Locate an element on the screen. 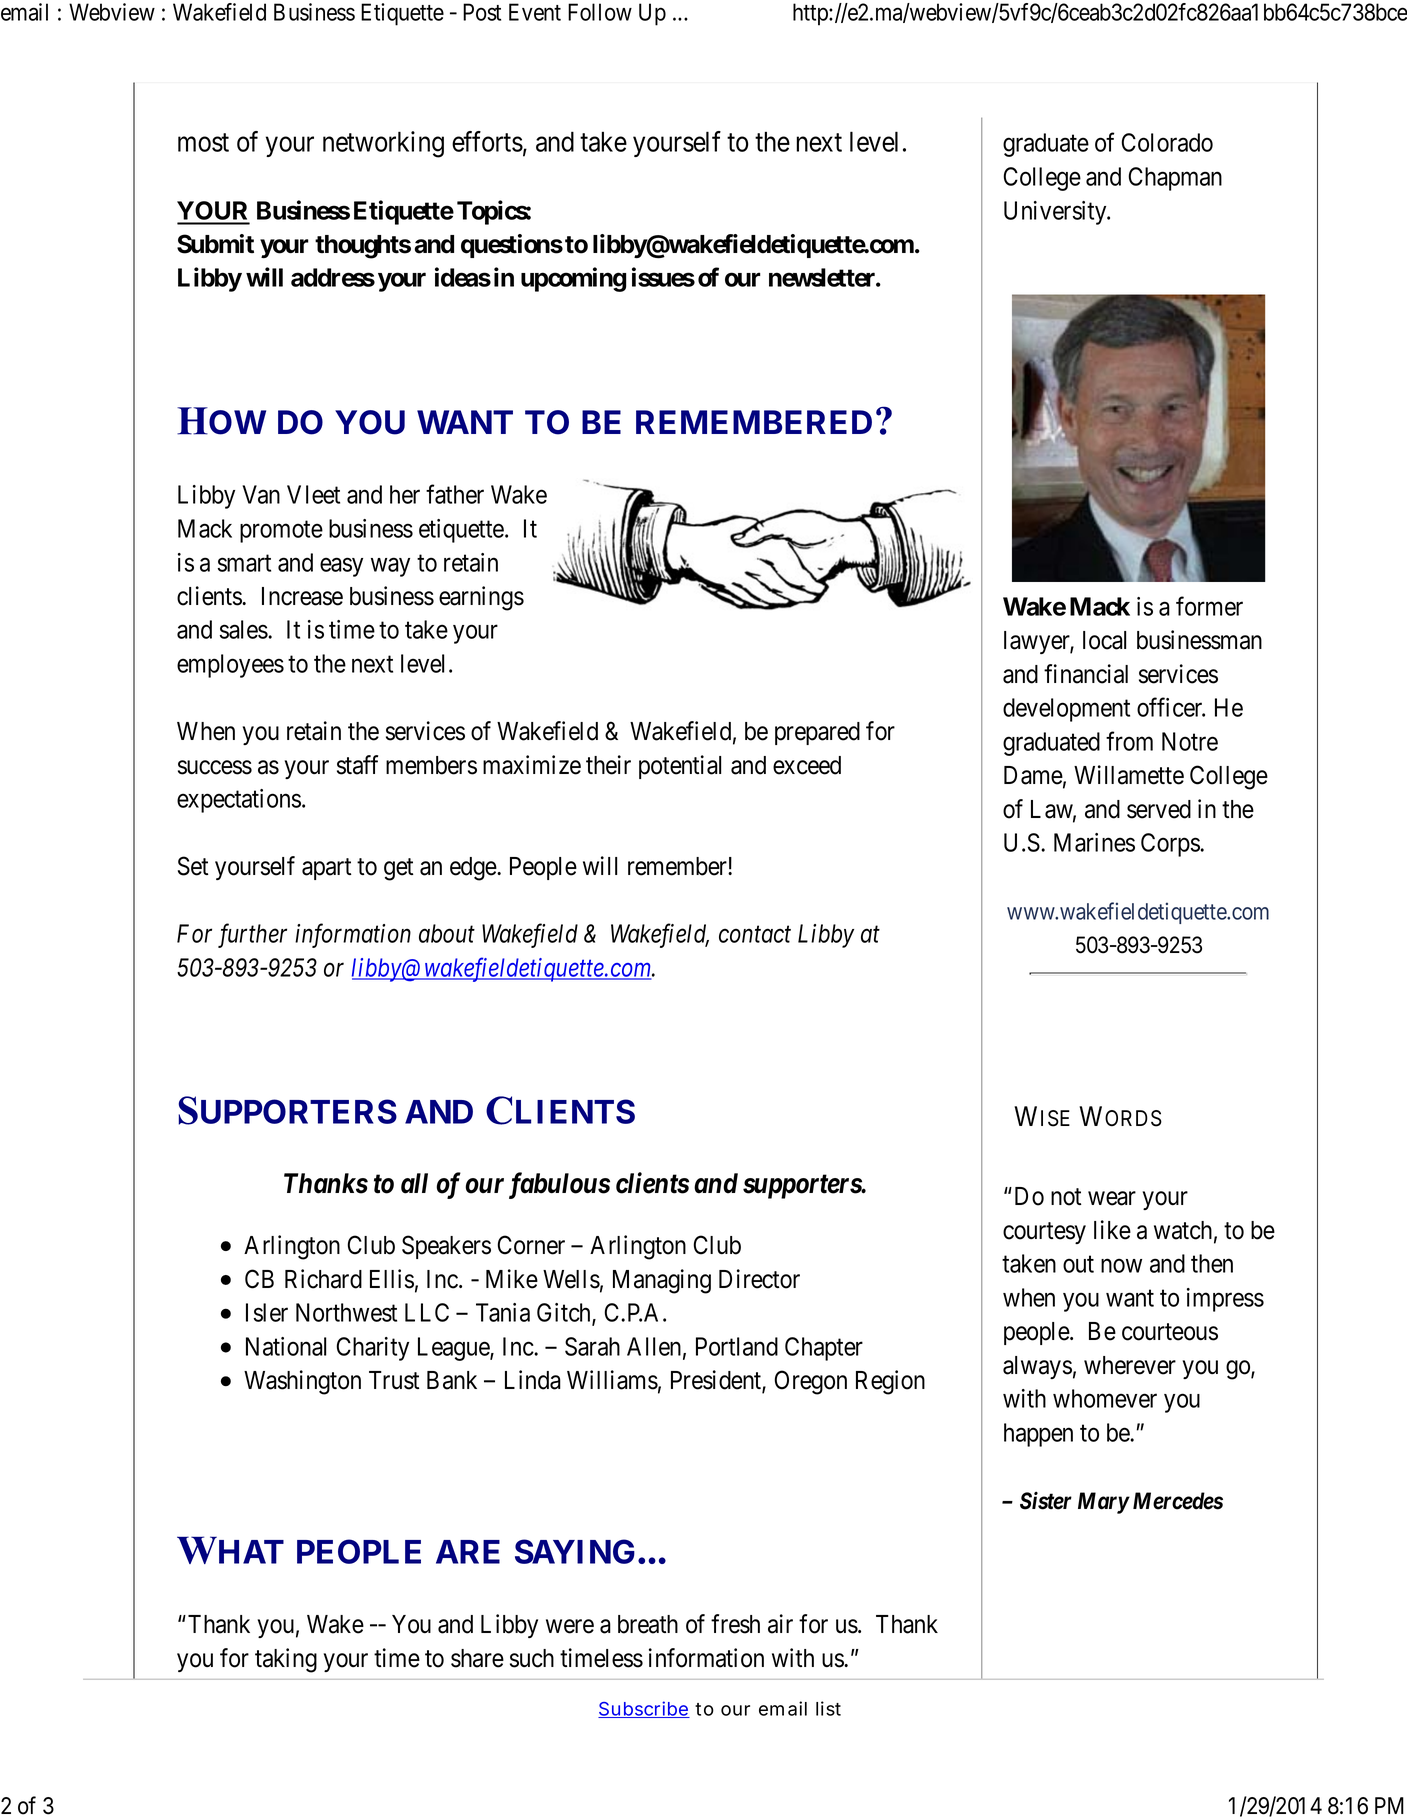 The image size is (1407, 1820). Colorado is located at coordinates (1167, 142).
